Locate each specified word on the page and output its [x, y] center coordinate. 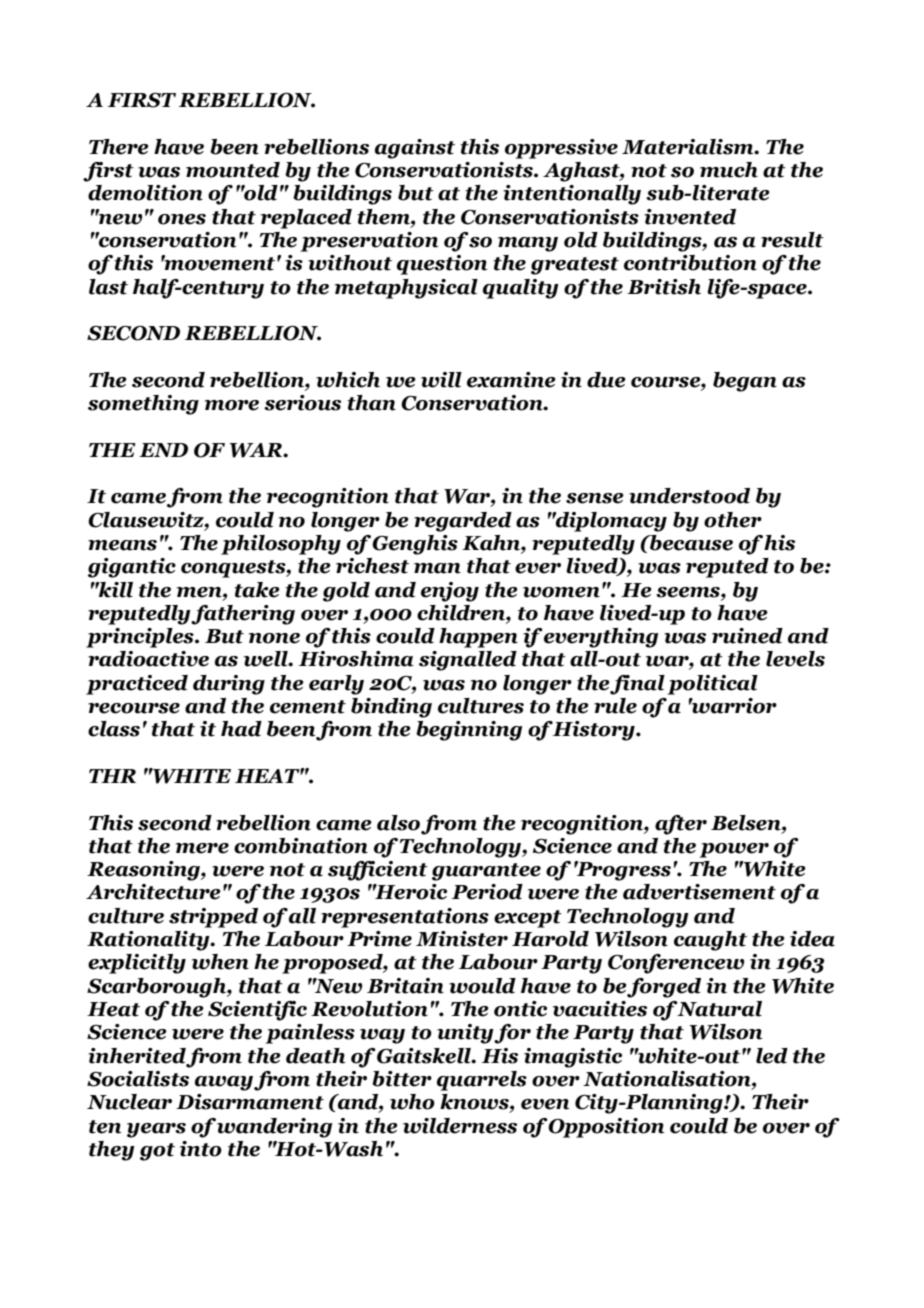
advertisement [699, 892]
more [232, 405]
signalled [468, 661]
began [745, 382]
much [729, 170]
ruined [747, 636]
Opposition [605, 1128]
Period [487, 892]
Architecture [153, 892]
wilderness [460, 1126]
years [156, 1130]
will [441, 380]
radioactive [148, 659]
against [415, 149]
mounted [233, 170]
